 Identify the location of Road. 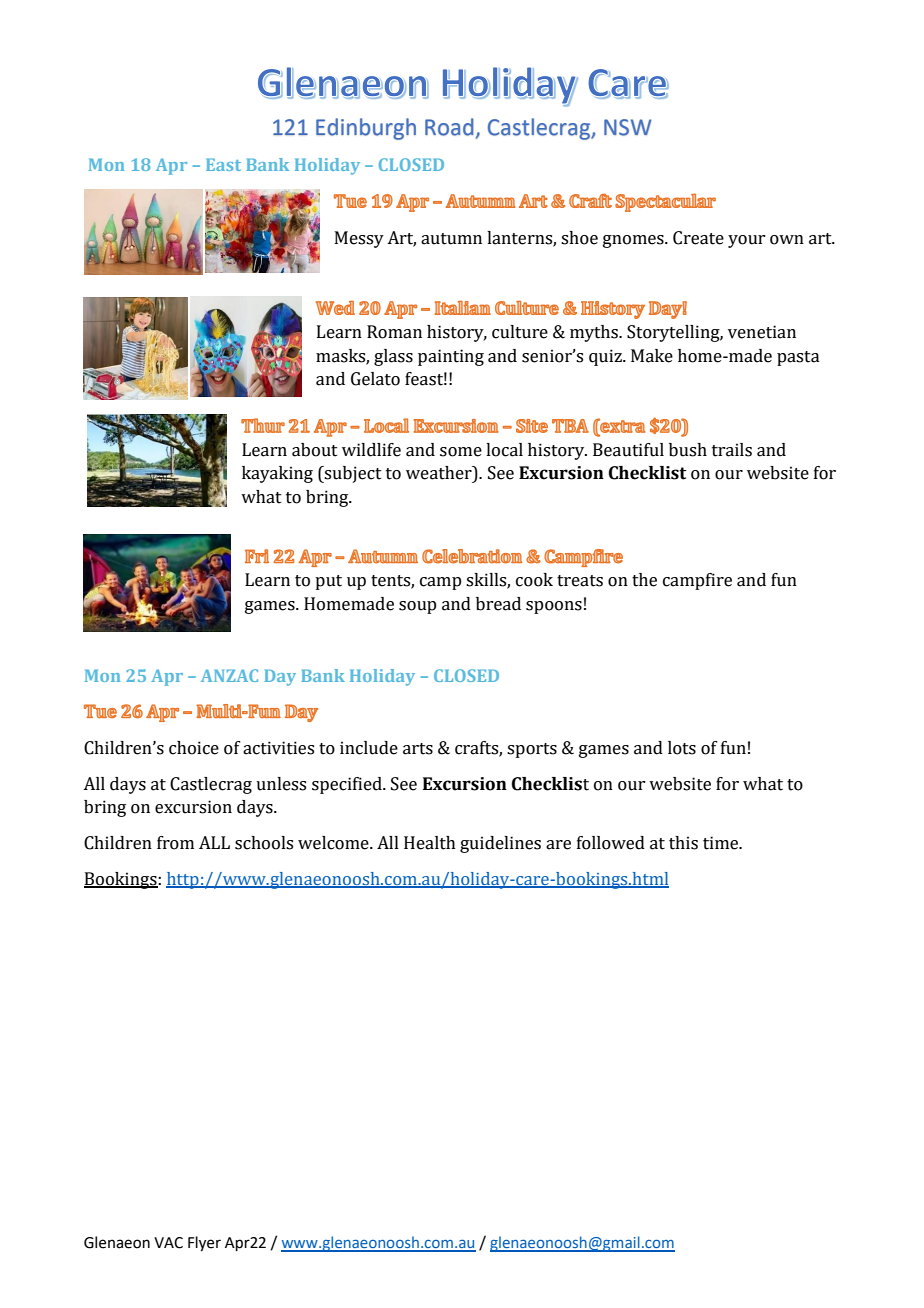
(449, 127).
